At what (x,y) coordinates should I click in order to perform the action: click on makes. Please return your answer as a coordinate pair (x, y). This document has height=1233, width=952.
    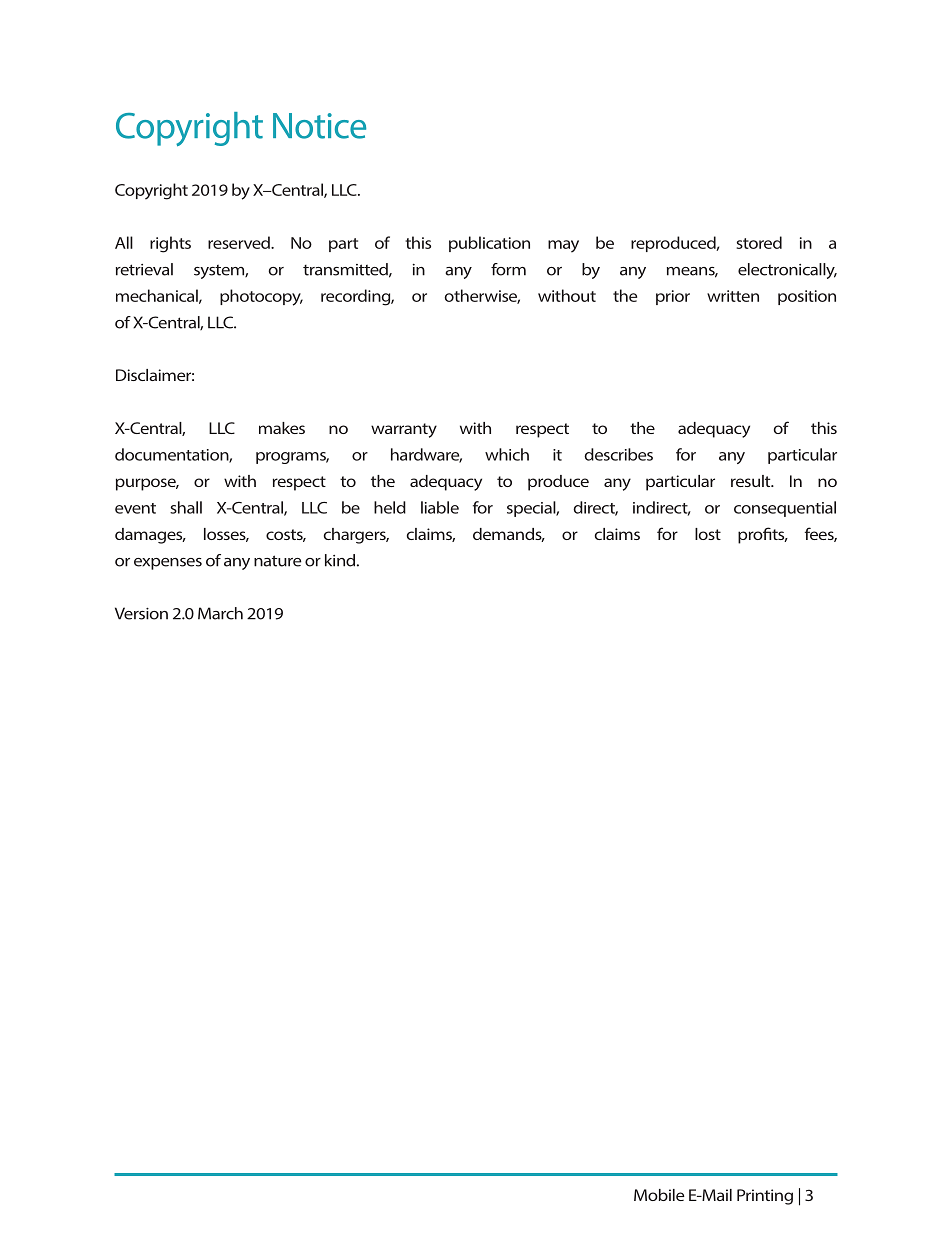
    Looking at the image, I should click on (282, 428).
